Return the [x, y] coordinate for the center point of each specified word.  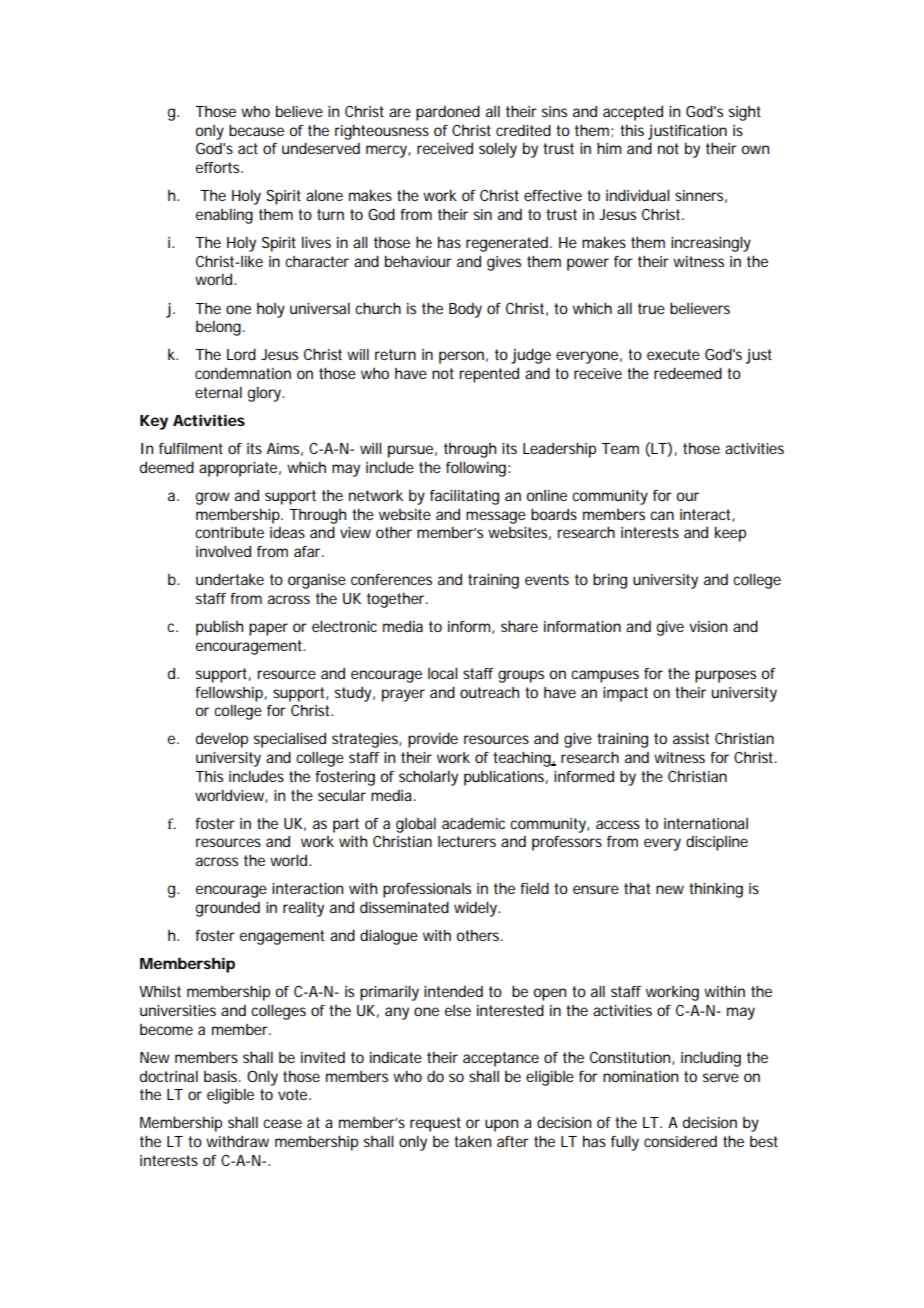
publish [219, 628]
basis [222, 1076]
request [435, 1124]
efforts [219, 167]
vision [708, 626]
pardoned [448, 113]
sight [745, 113]
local [443, 673]
